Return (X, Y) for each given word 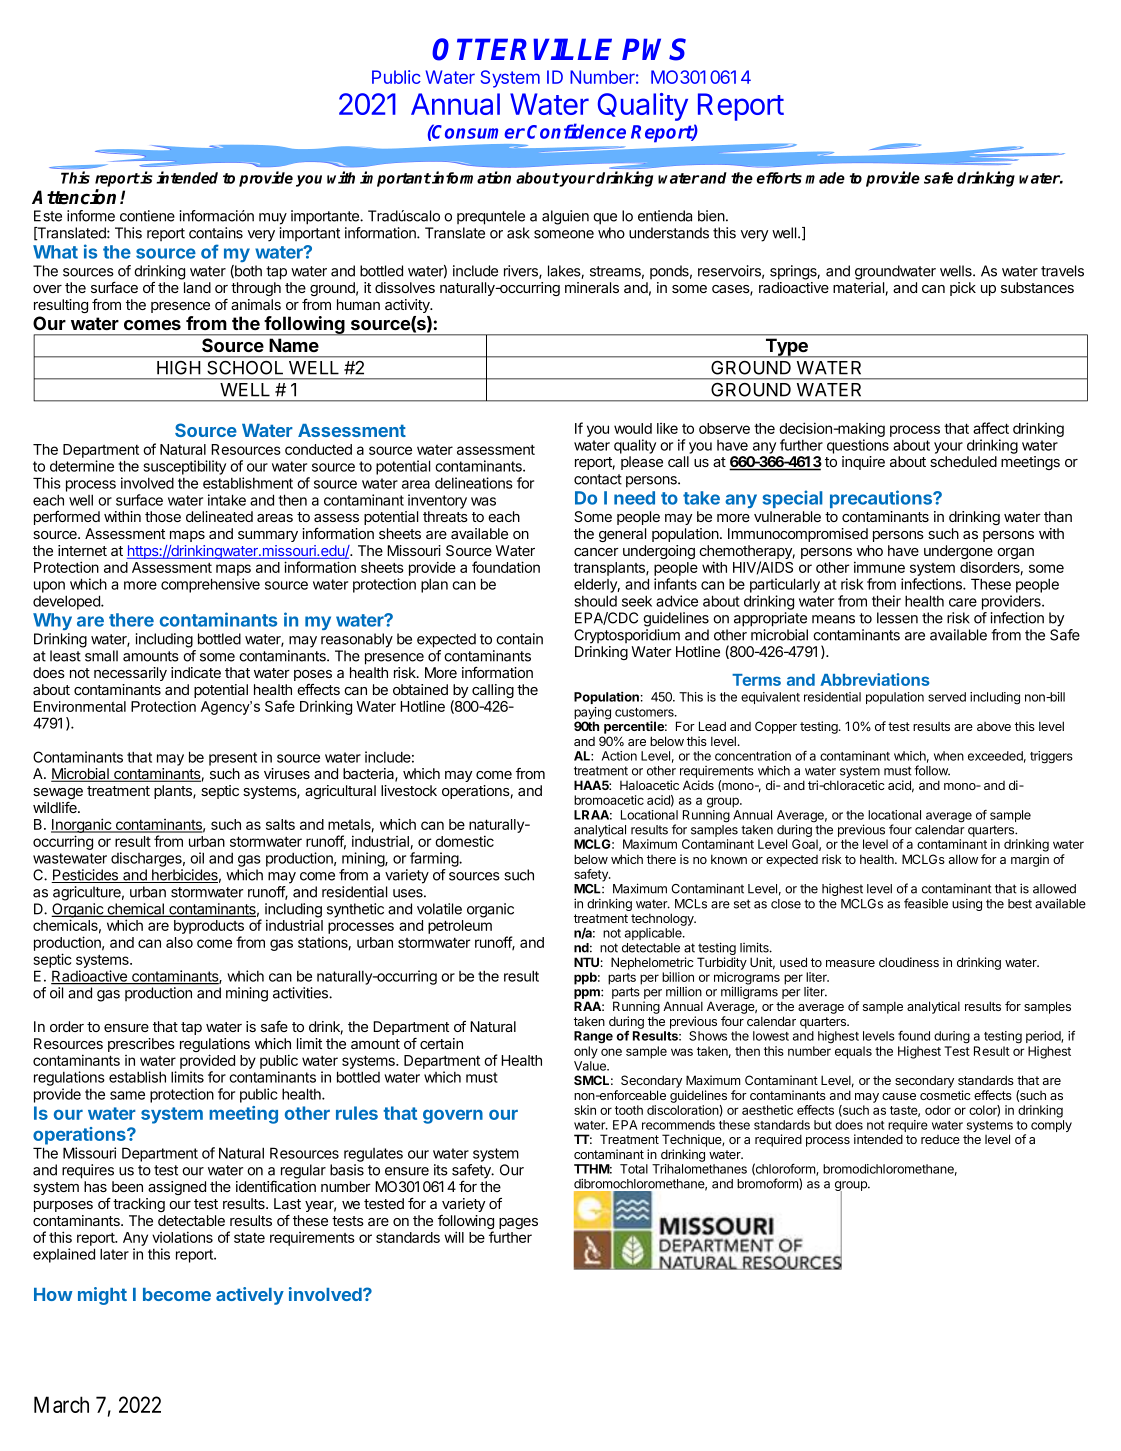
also (179, 942)
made (825, 178)
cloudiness (909, 962)
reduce (940, 1139)
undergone (958, 553)
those (163, 516)
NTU (586, 962)
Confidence (576, 131)
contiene (147, 216)
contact (598, 479)
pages (518, 1223)
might (102, 1296)
